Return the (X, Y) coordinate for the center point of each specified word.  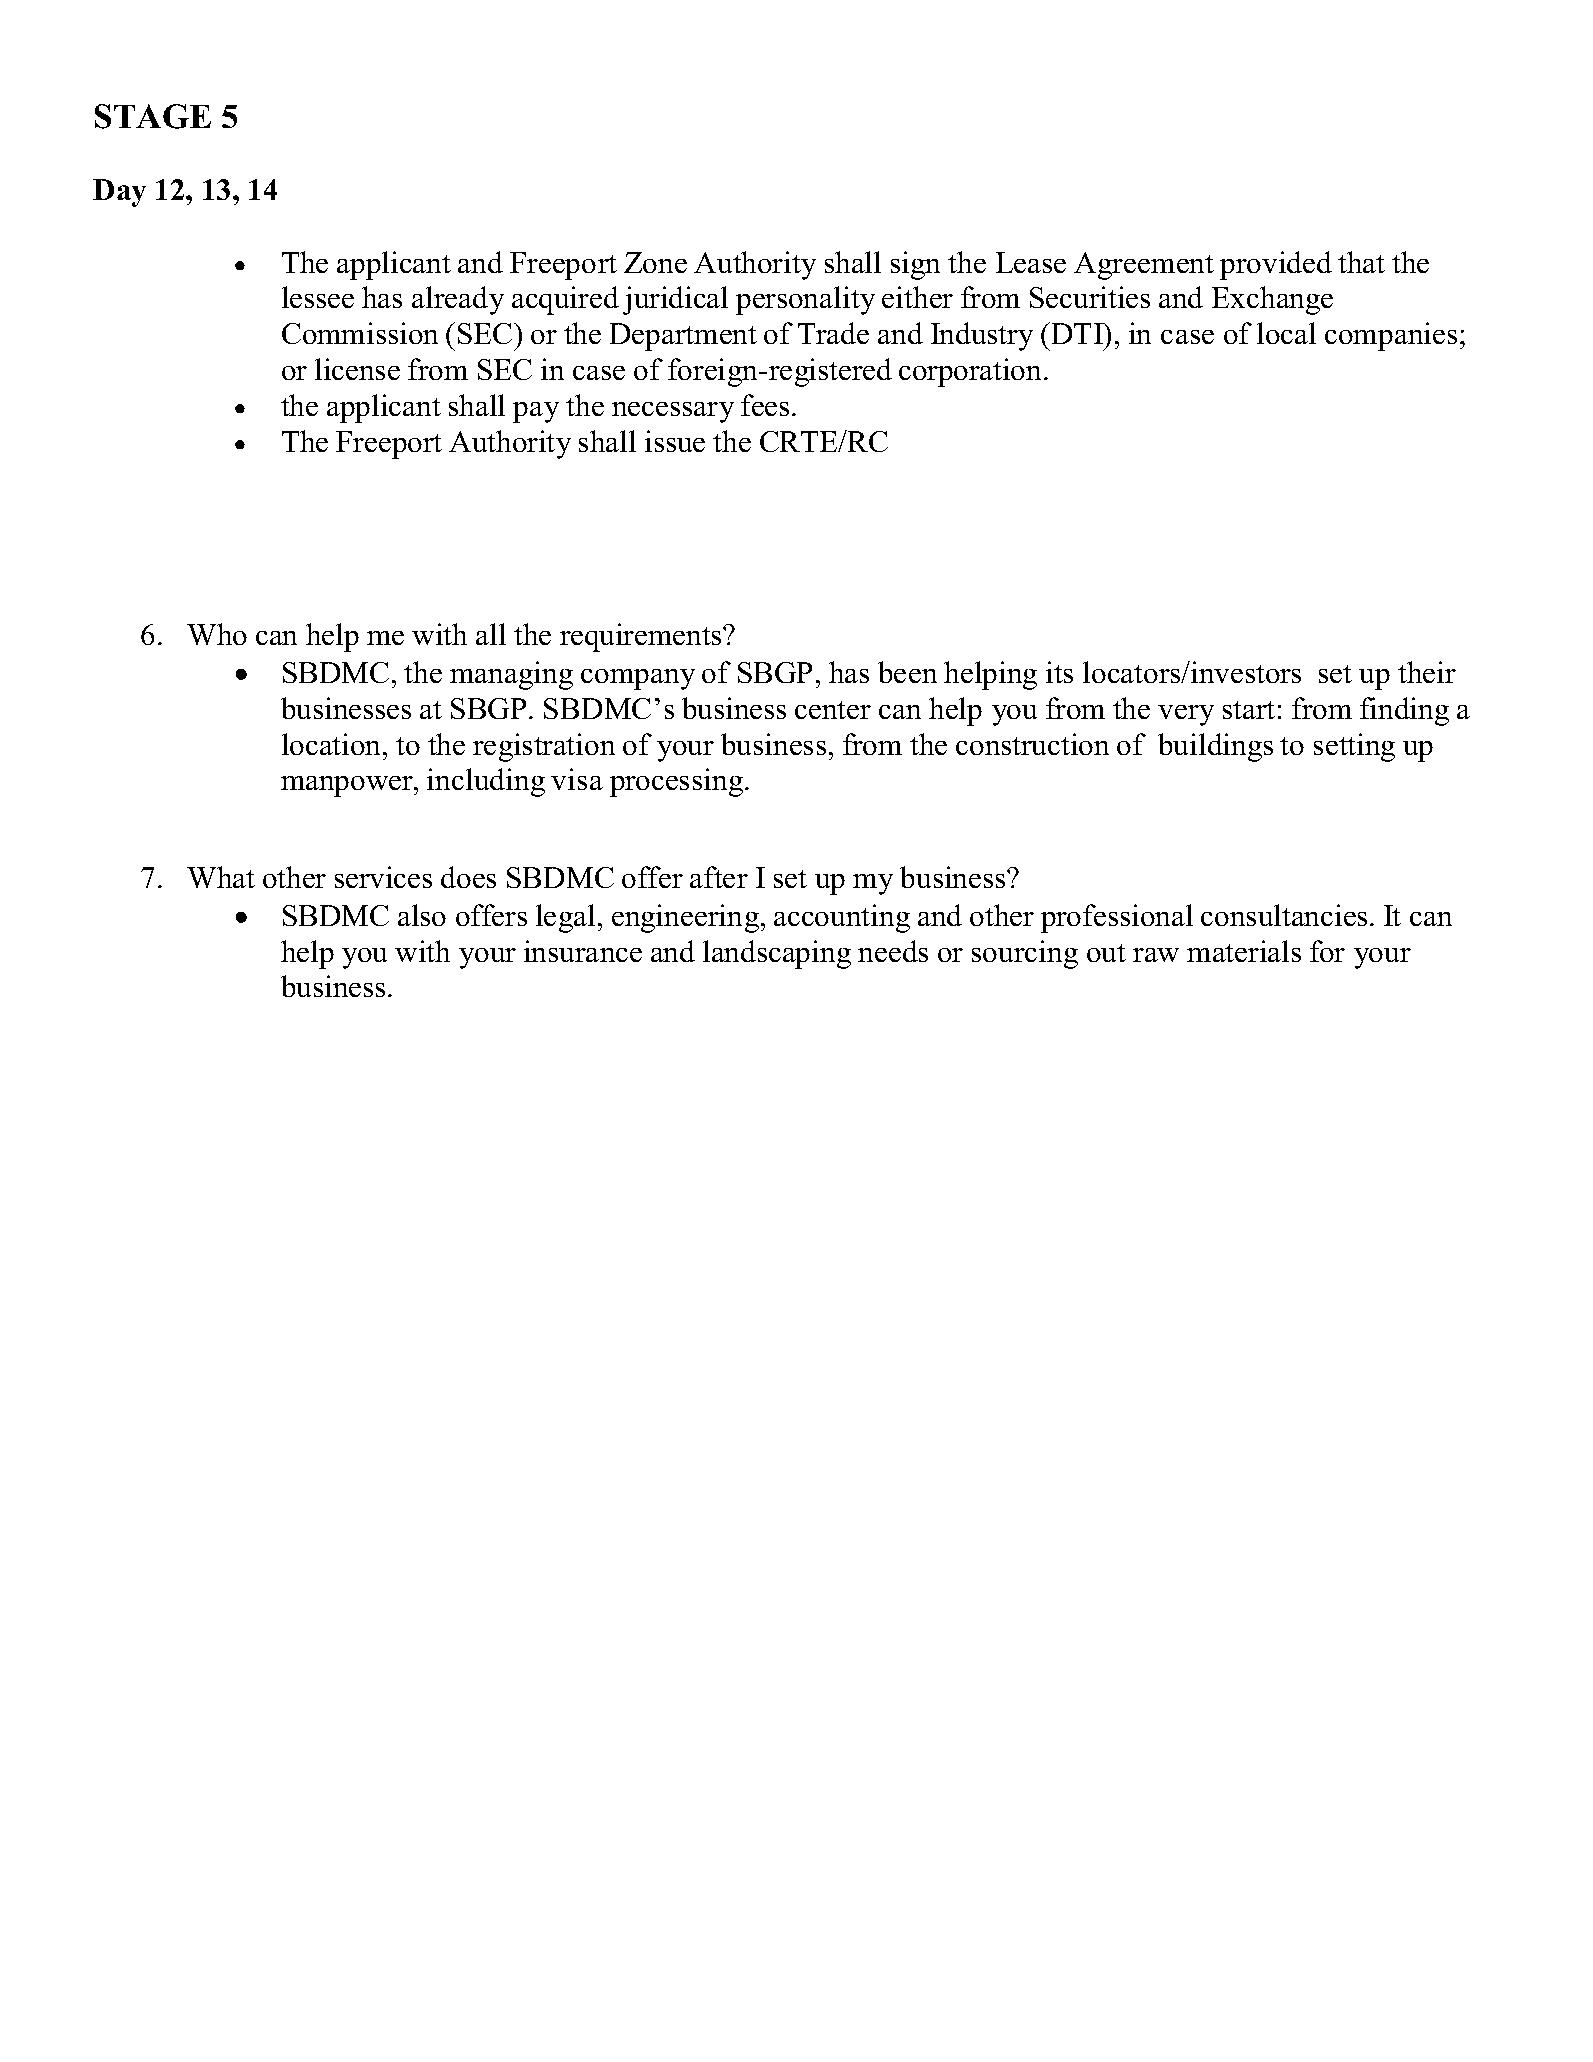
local (1286, 333)
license (357, 369)
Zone (655, 262)
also (422, 915)
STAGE (153, 116)
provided (1276, 265)
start (1249, 710)
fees (765, 405)
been (907, 672)
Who (217, 634)
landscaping (777, 954)
